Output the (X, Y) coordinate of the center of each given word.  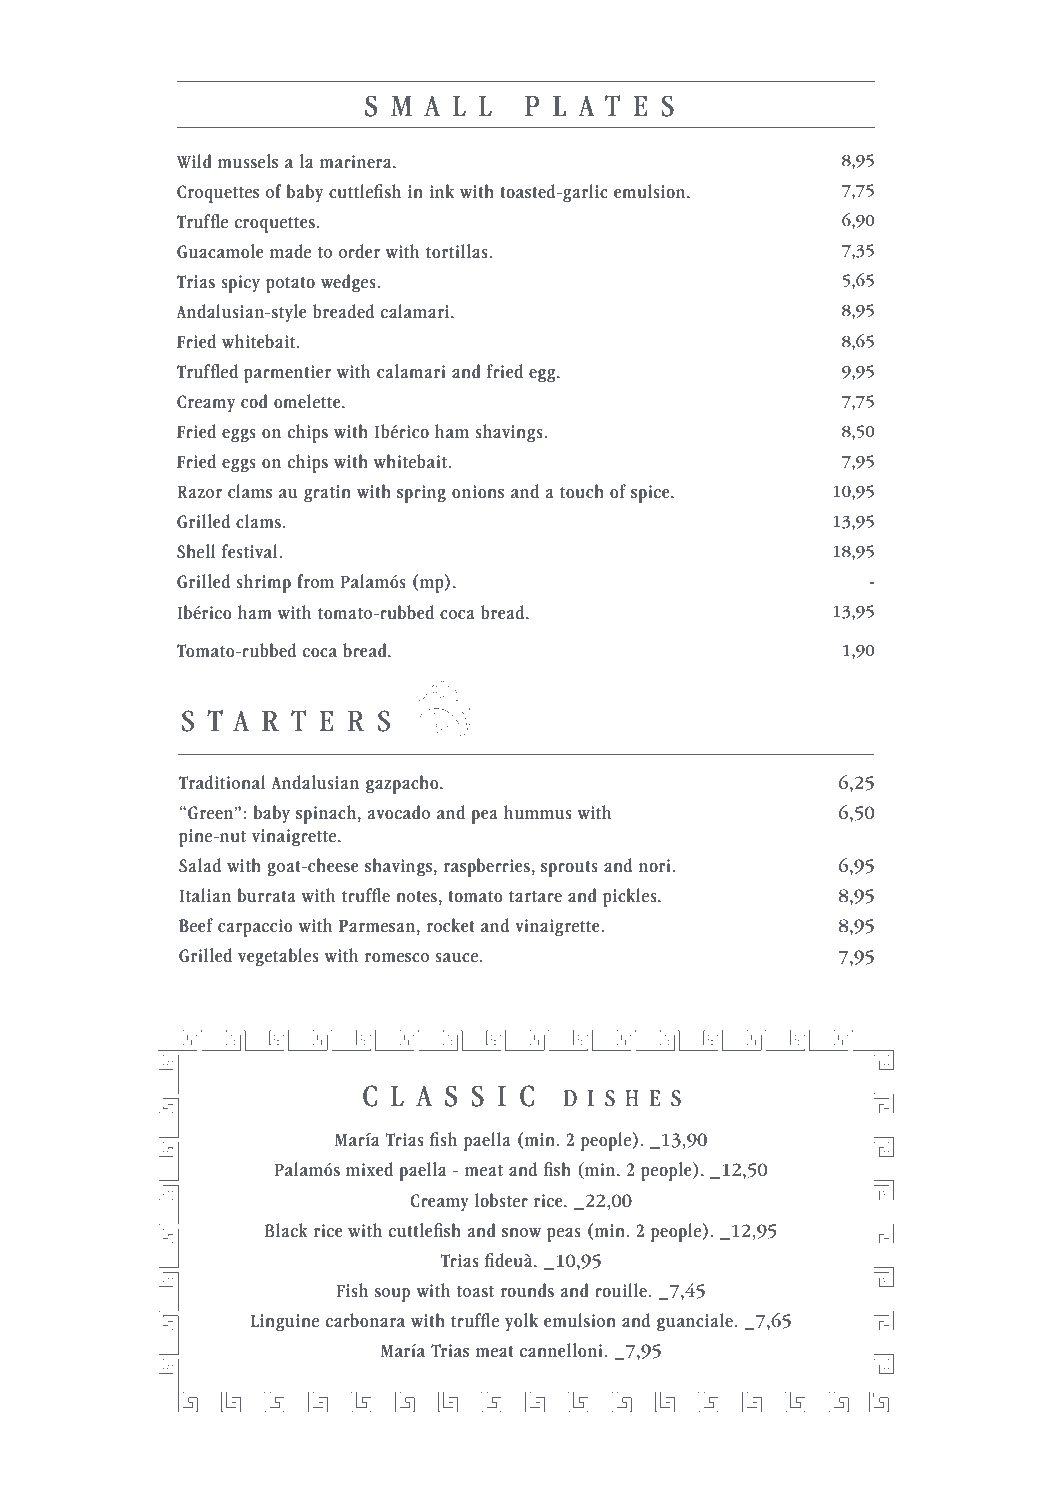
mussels (248, 161)
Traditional (222, 782)
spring (421, 494)
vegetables (278, 957)
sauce (456, 958)
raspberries (487, 867)
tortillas (458, 251)
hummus (538, 812)
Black (286, 1230)
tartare (535, 897)
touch (582, 491)
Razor (199, 492)
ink (442, 191)
